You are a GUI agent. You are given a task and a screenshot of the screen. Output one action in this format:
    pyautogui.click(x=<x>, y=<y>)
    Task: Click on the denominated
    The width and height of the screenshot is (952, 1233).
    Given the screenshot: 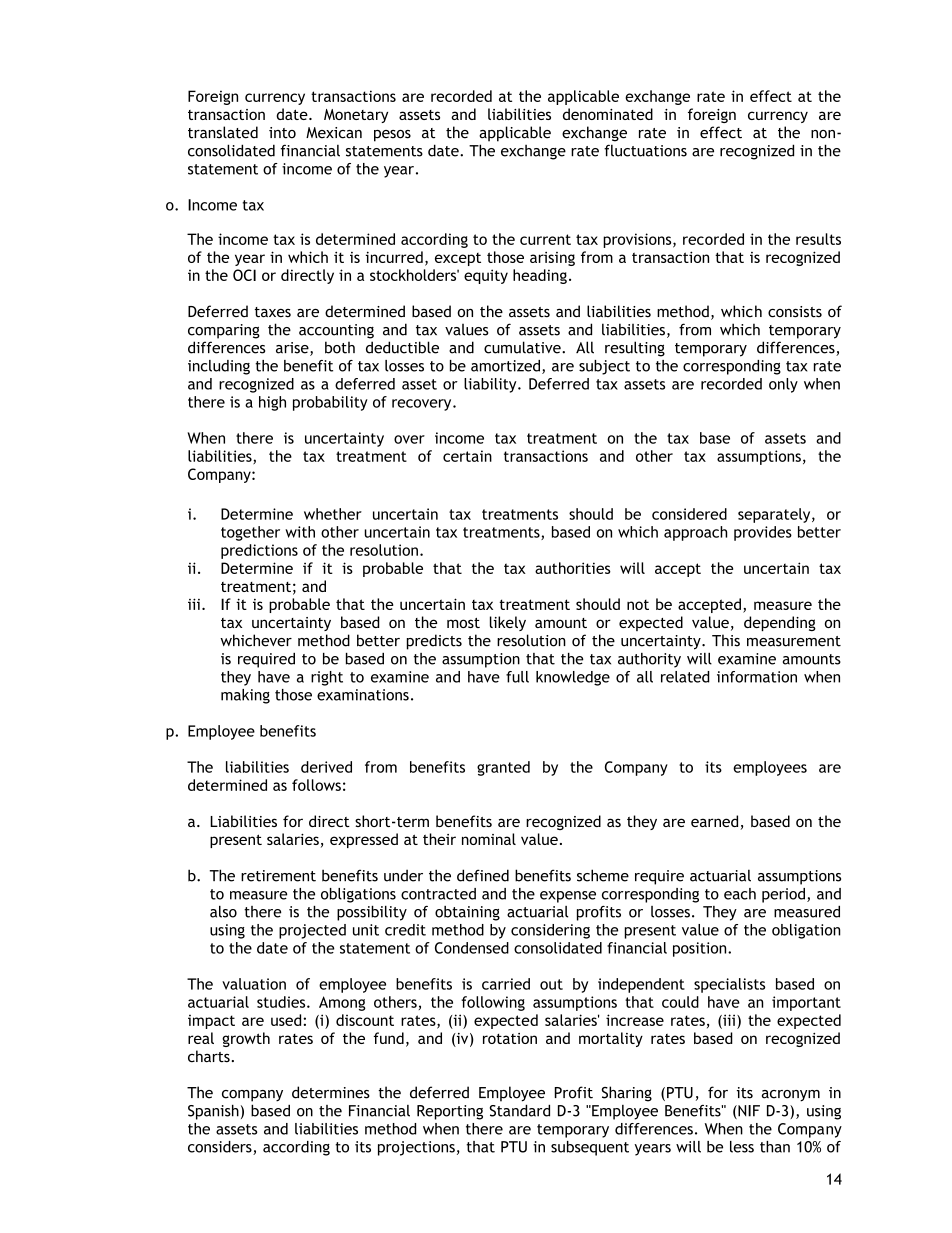 What is the action you would take?
    pyautogui.click(x=608, y=114)
